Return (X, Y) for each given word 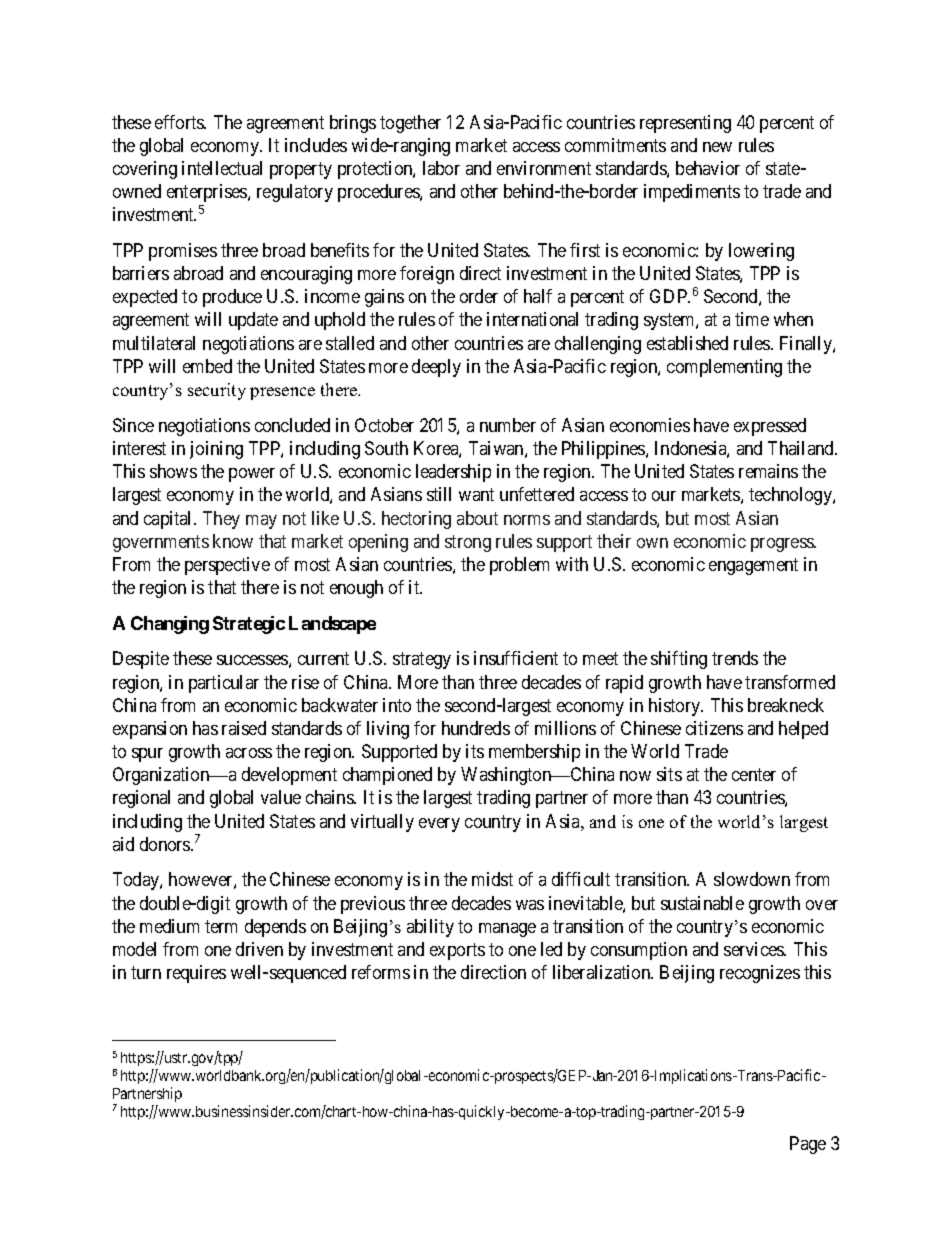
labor (441, 168)
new (717, 147)
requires (196, 974)
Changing (170, 625)
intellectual (222, 168)
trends (735, 658)
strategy (422, 661)
